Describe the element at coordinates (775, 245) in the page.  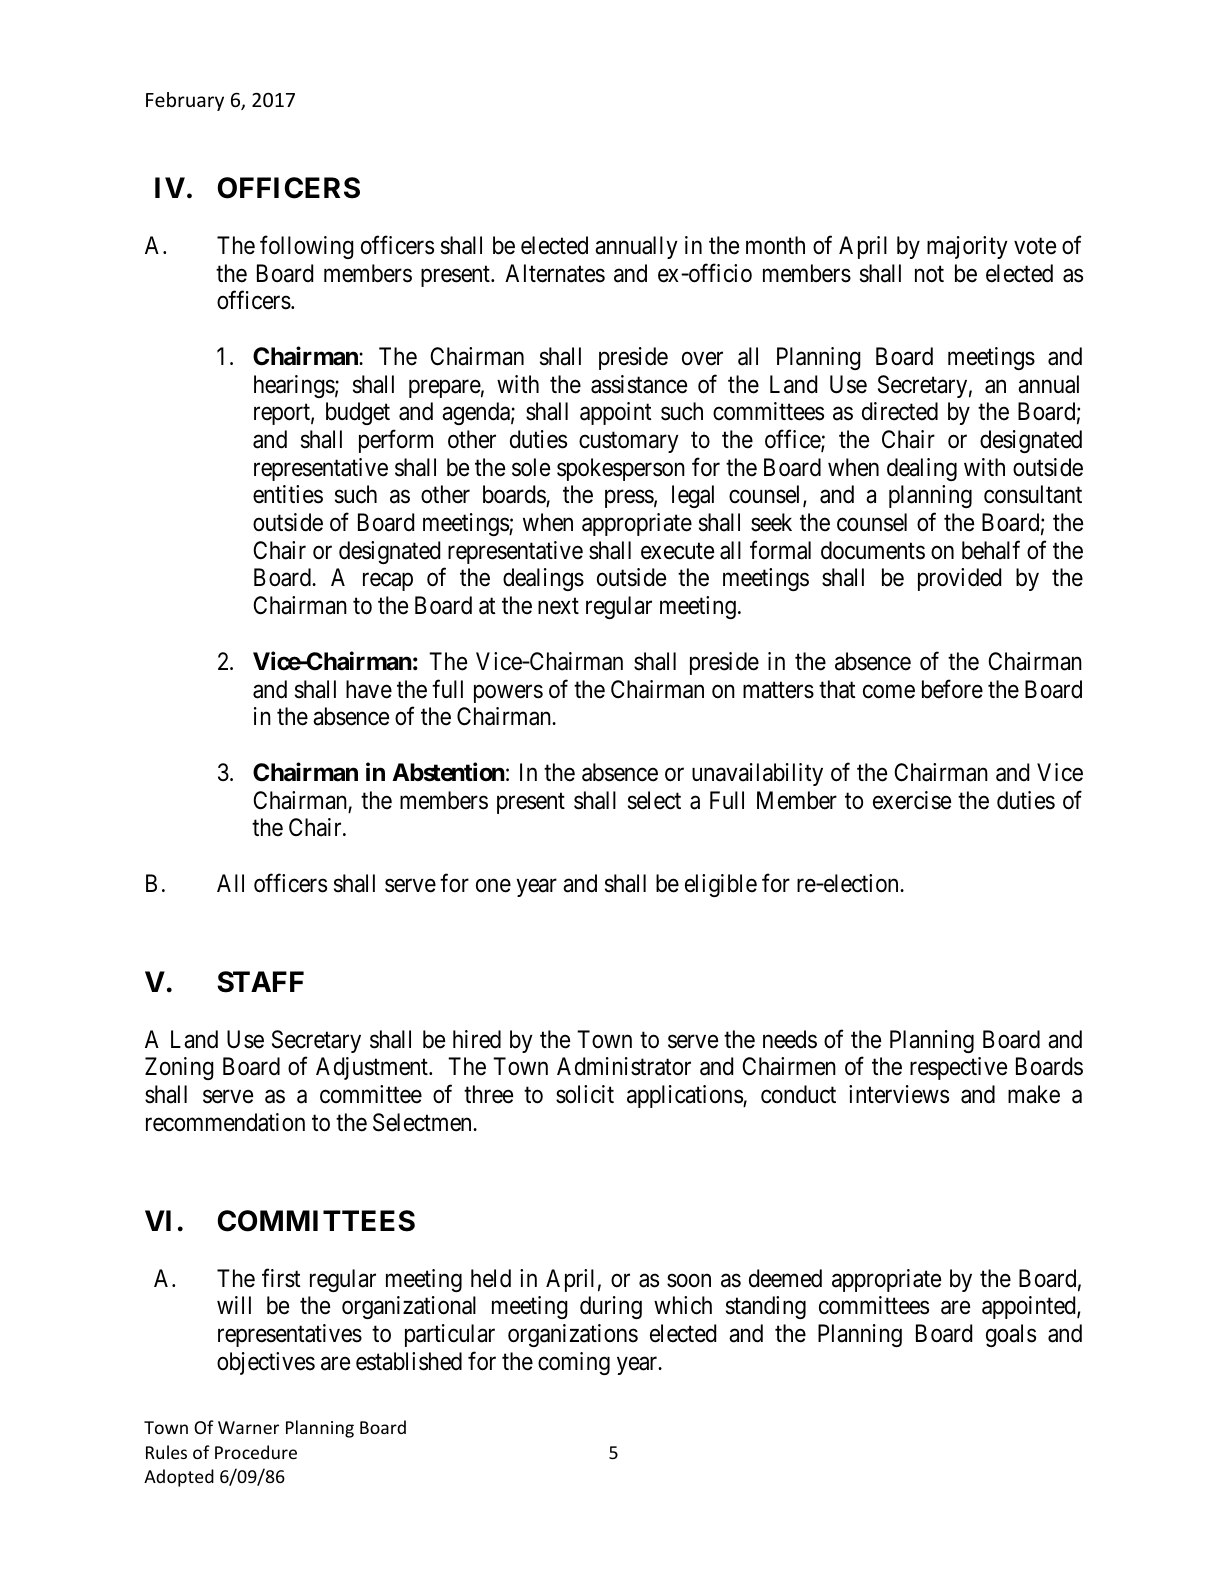
I see `month` at that location.
